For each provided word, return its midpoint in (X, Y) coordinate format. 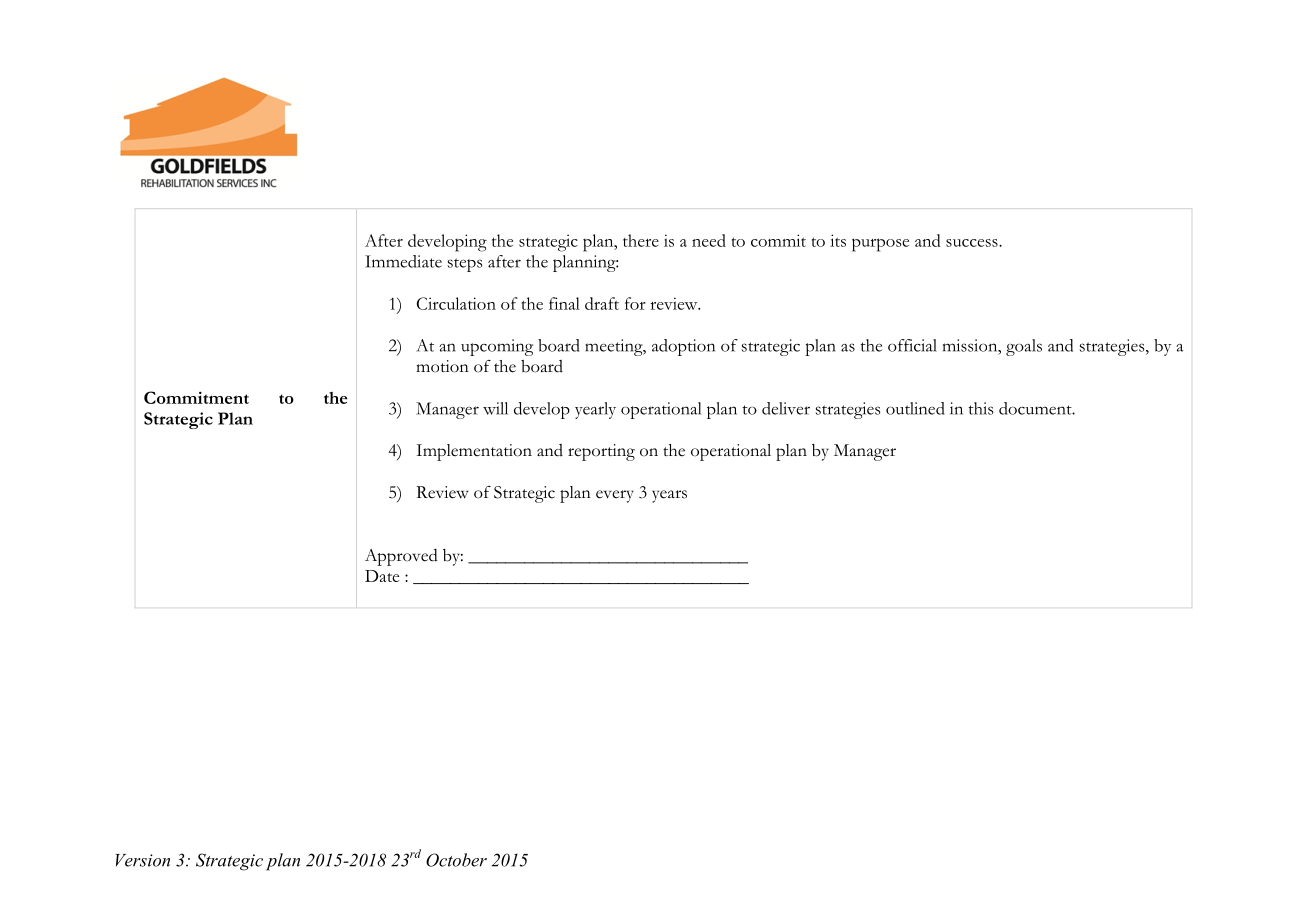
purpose (880, 245)
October (456, 860)
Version (143, 860)
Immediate (403, 261)
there (641, 240)
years (669, 496)
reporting (601, 452)
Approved (401, 557)
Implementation (474, 452)
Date (382, 576)
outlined (915, 408)
